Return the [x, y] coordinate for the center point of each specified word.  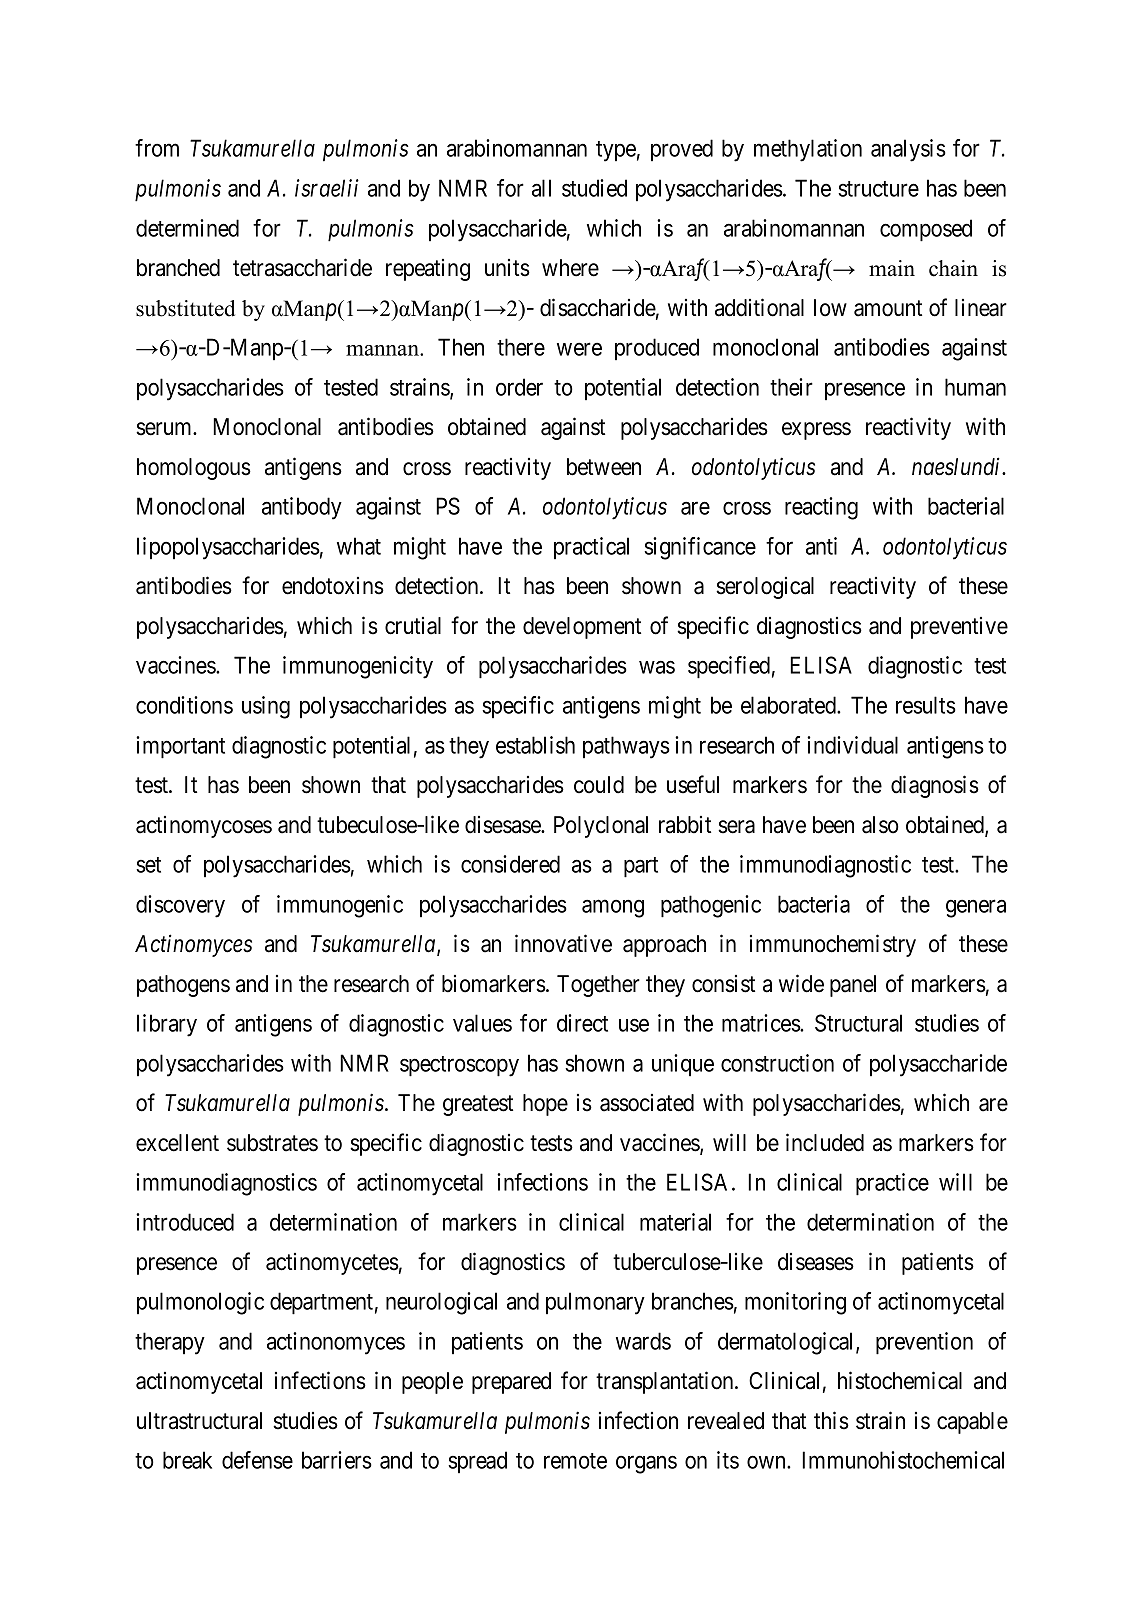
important [180, 747]
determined [187, 228]
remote [575, 1461]
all [541, 188]
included [825, 1142]
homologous [194, 469]
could [599, 785]
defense [257, 1460]
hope [545, 1105]
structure [878, 189]
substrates [272, 1143]
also [880, 825]
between [604, 467]
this [831, 1420]
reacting [821, 508]
